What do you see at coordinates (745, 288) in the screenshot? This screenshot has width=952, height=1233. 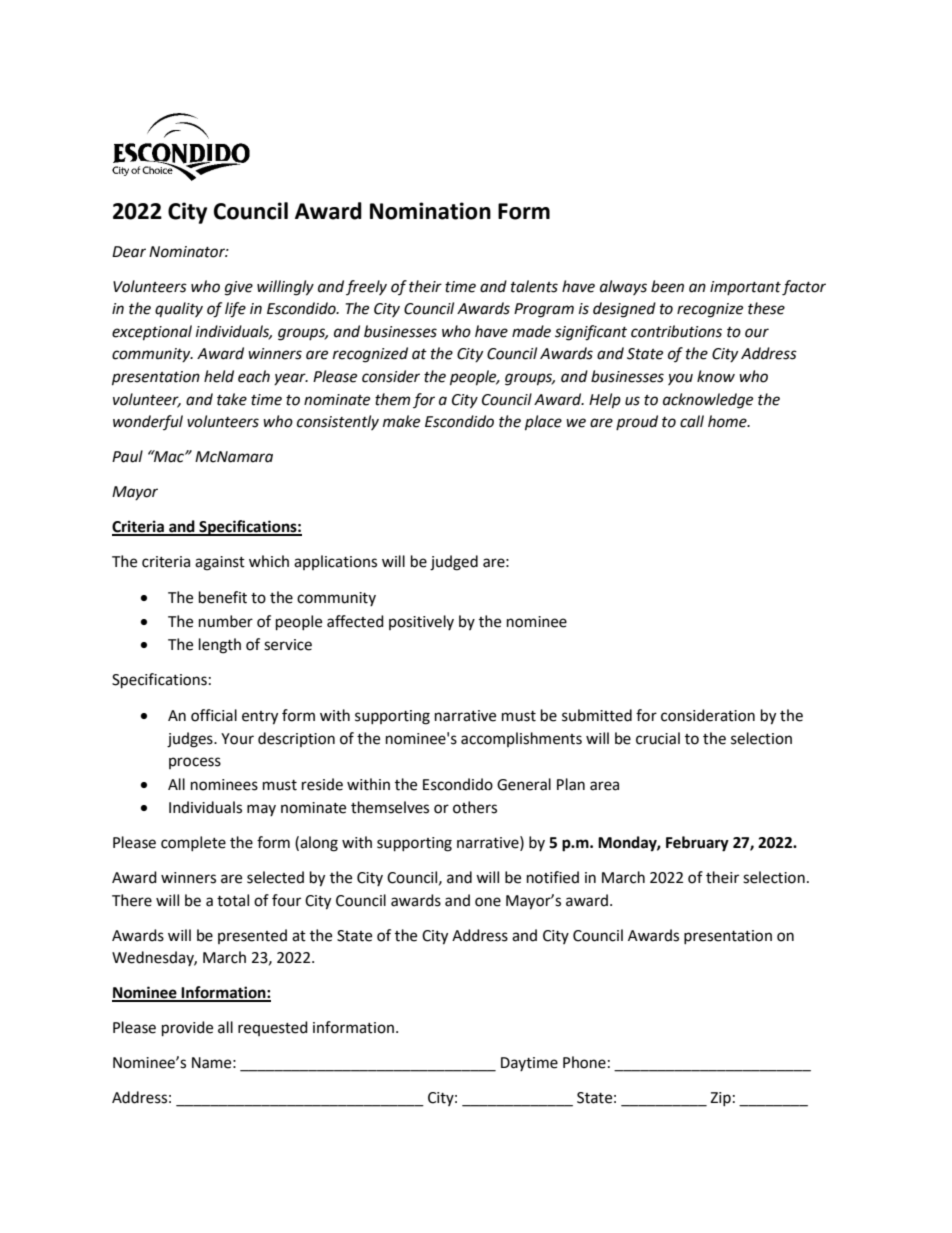 I see `important` at bounding box center [745, 288].
